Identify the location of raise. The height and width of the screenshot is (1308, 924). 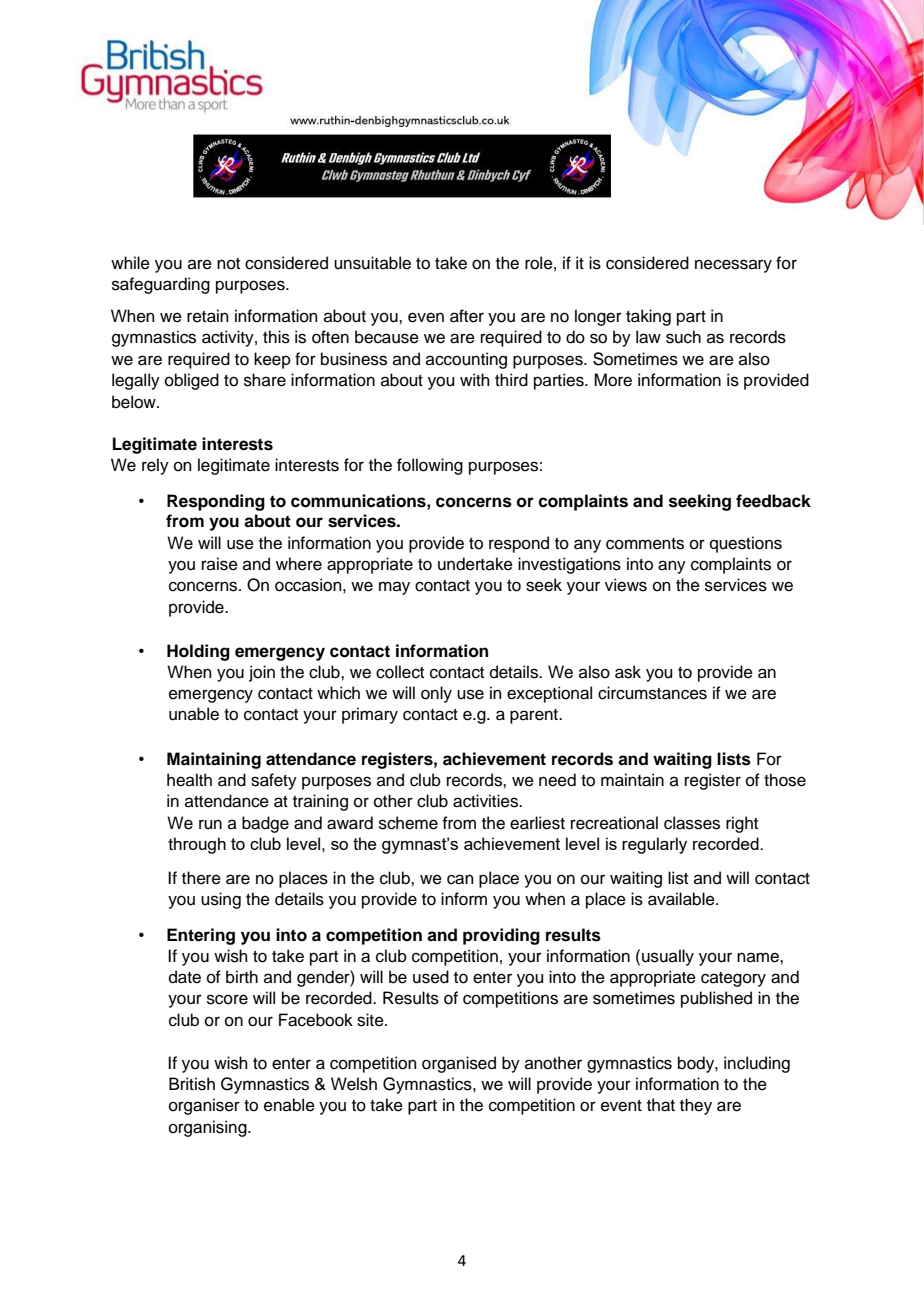
(220, 564).
